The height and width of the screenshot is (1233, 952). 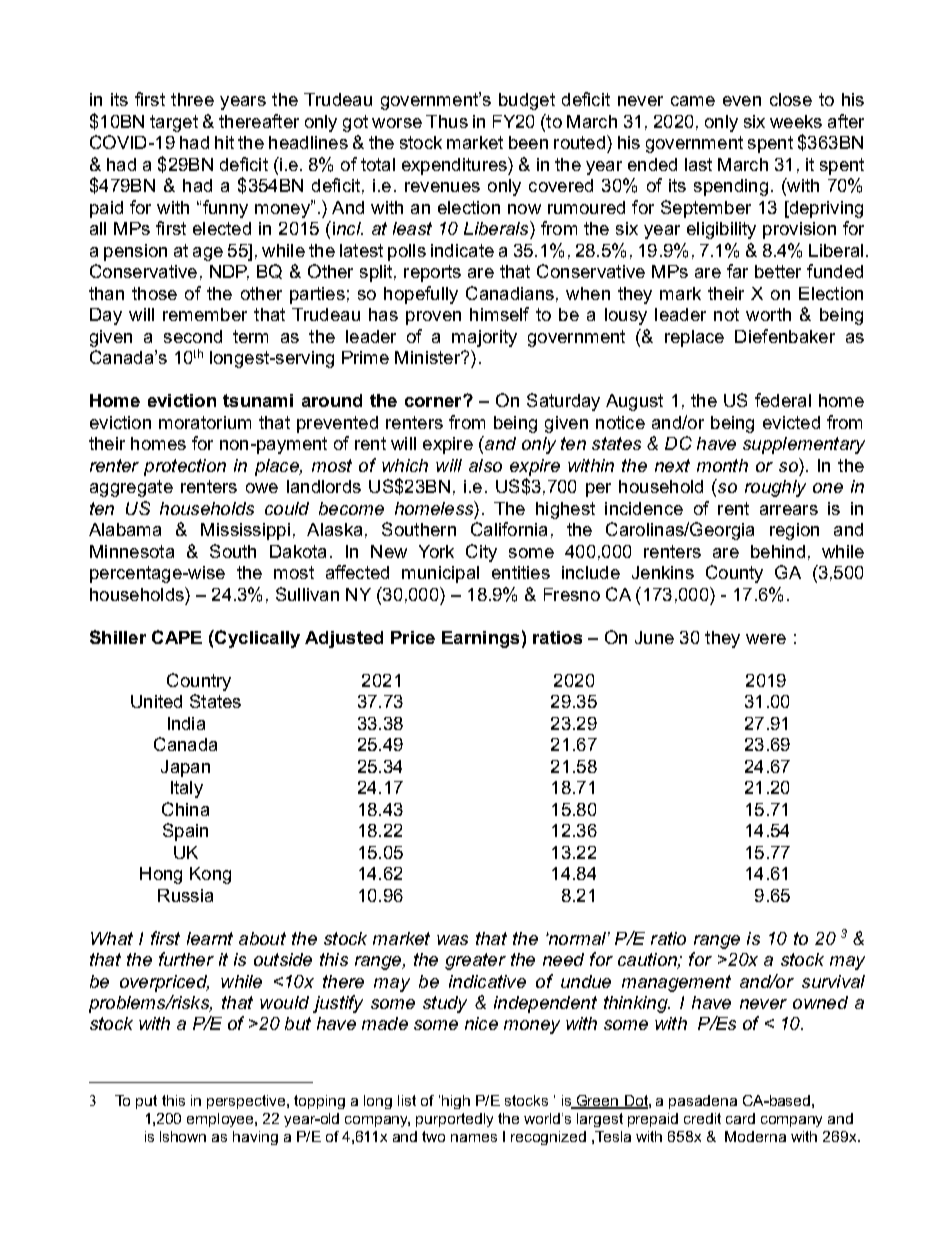 What do you see at coordinates (146, 1102) in the screenshot?
I see `put` at bounding box center [146, 1102].
